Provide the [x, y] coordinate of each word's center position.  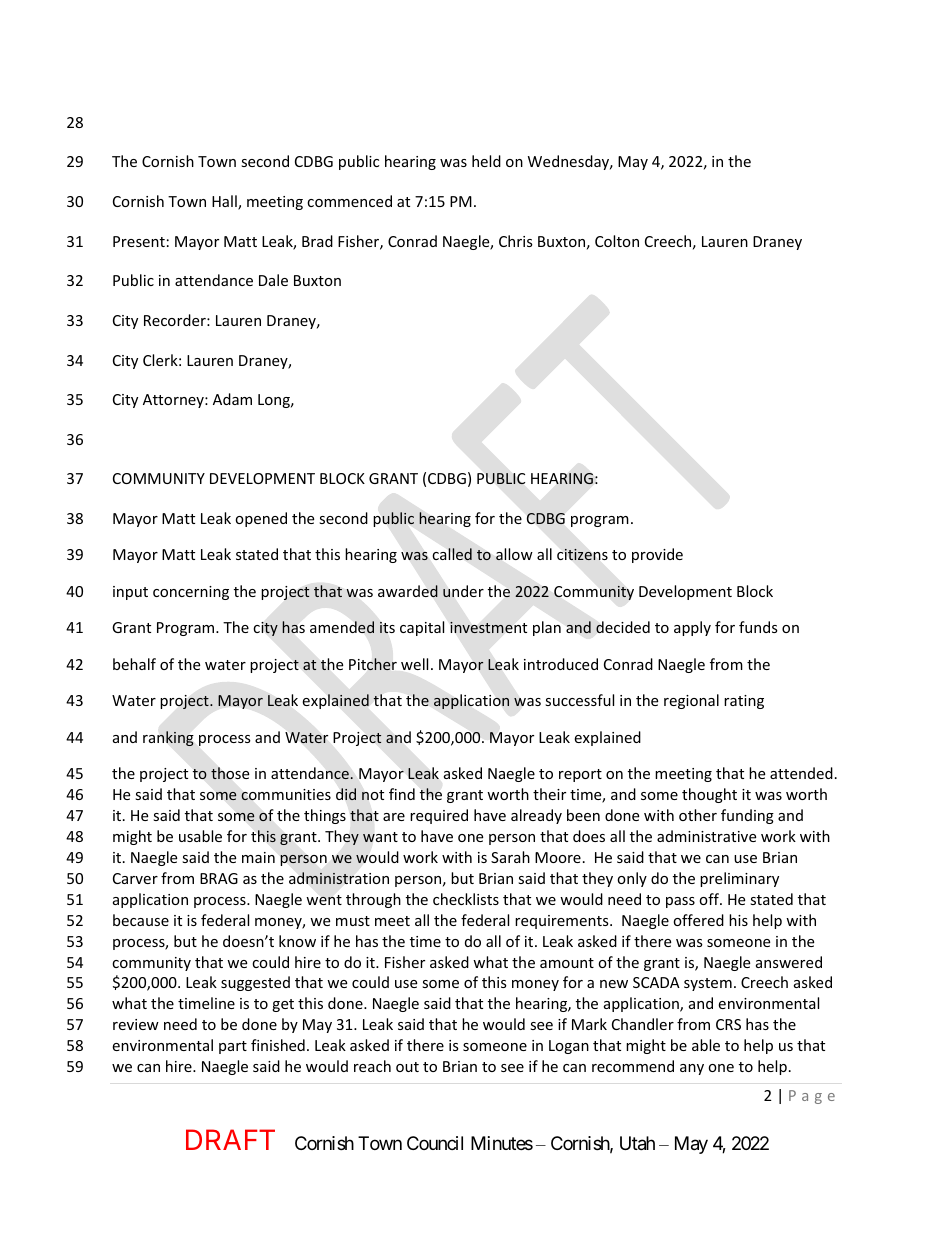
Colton [617, 241]
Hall [225, 202]
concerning [191, 593]
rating [744, 702]
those [230, 773]
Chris [516, 241]
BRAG [219, 878]
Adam [232, 399]
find [402, 794]
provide [657, 555]
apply [692, 628]
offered [698, 920]
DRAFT [230, 1139]
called [452, 554]
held [486, 161]
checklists [466, 899]
